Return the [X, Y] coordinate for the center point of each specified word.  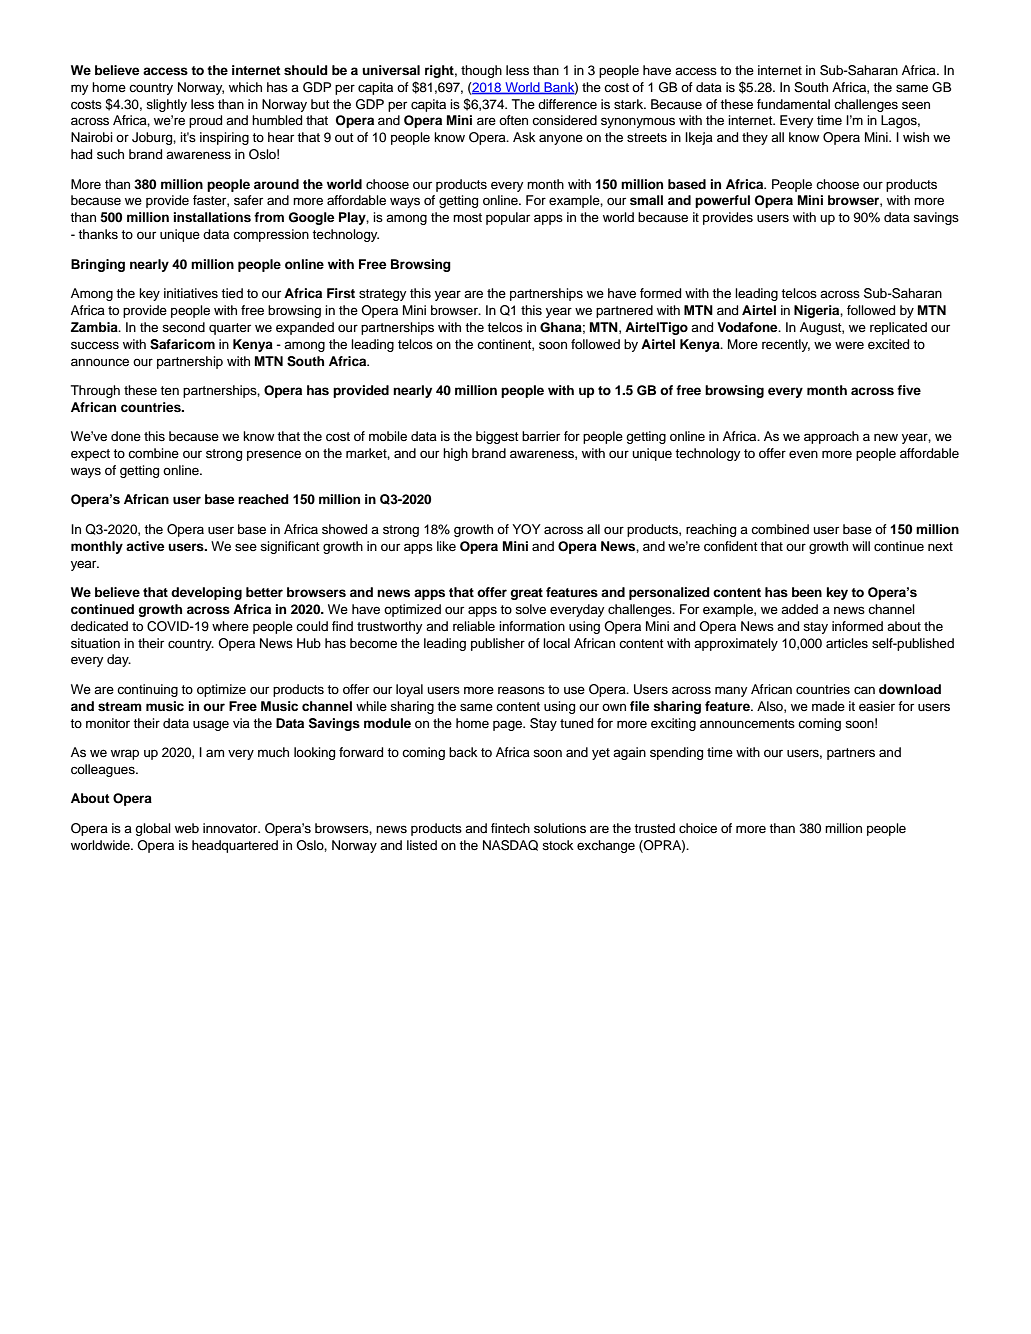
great [526, 594]
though [481, 71]
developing [206, 593]
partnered [624, 311]
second [183, 327]
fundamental [793, 104]
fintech [510, 828]
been [807, 592]
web [187, 828]
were [849, 345]
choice [698, 828]
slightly [166, 105]
